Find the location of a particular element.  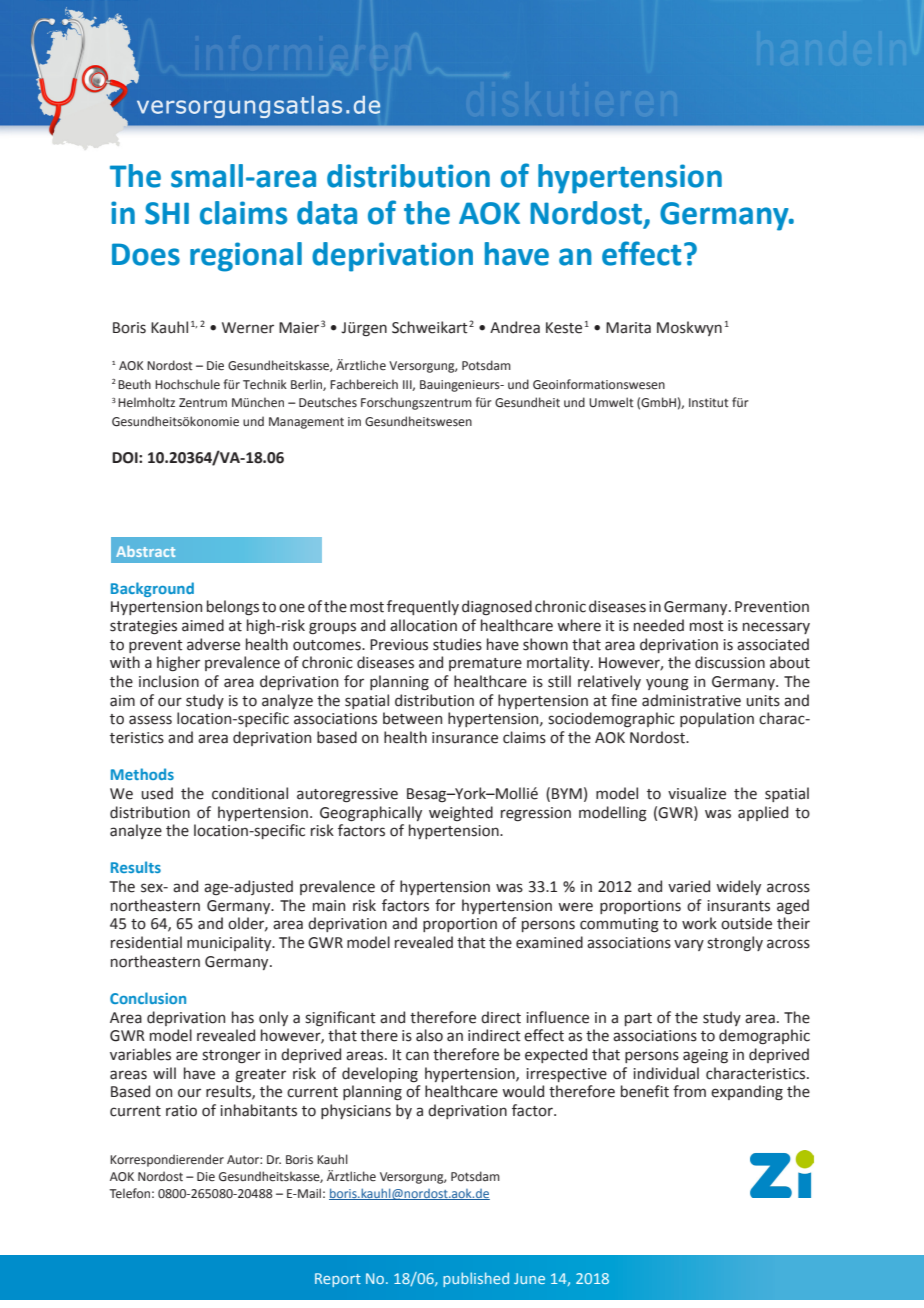

Report is located at coordinates (338, 1280).
